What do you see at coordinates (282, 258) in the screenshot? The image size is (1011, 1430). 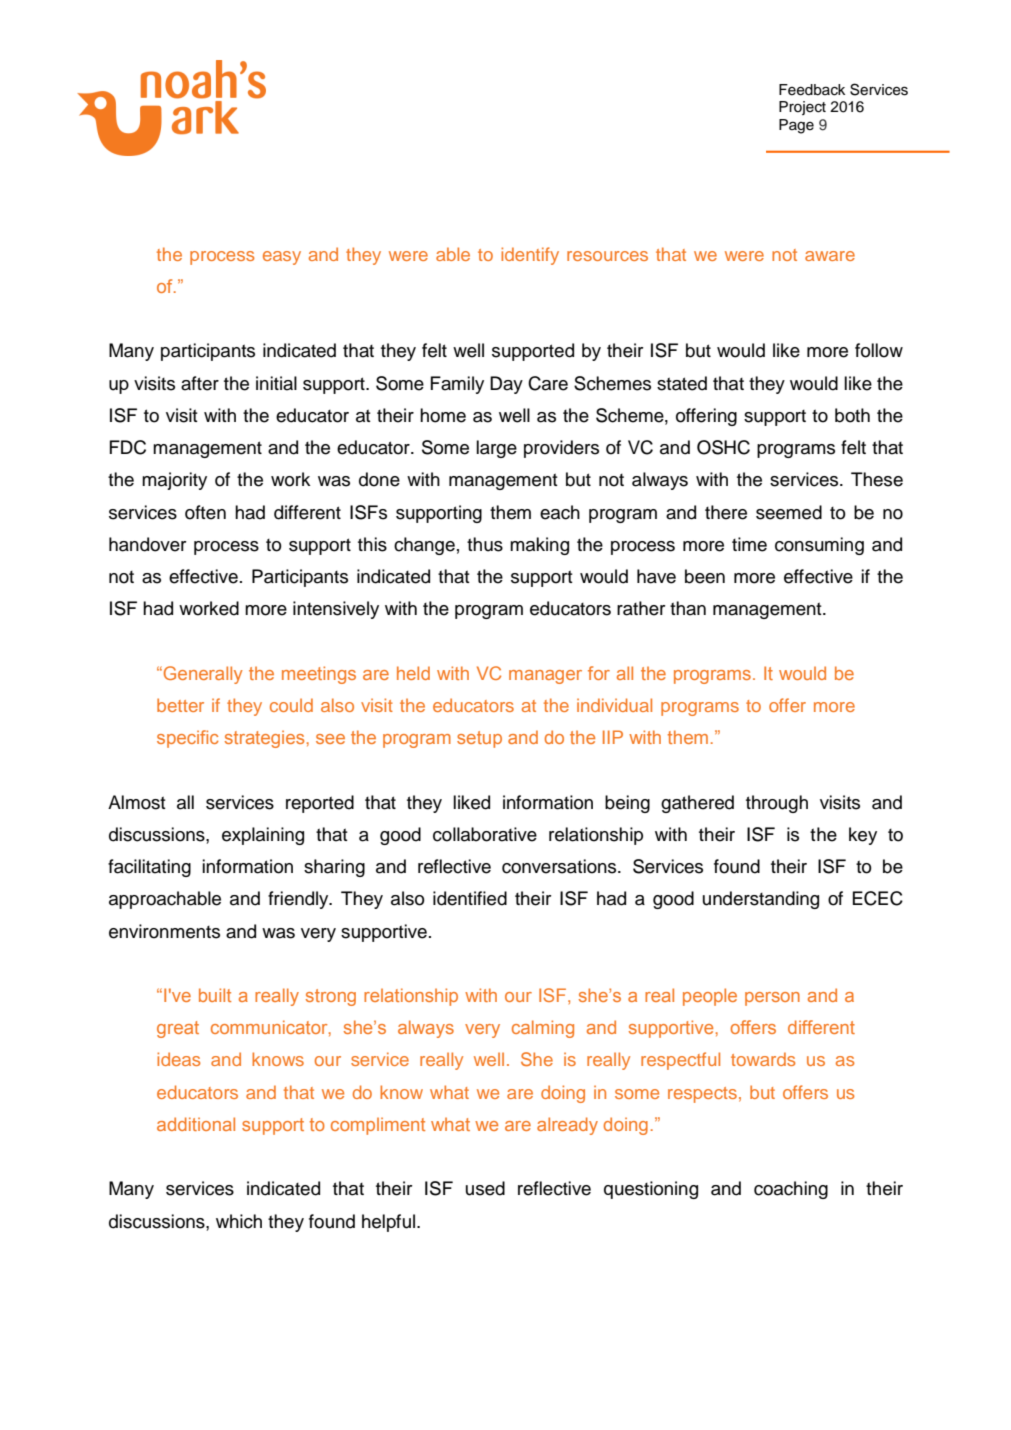 I see `easy` at bounding box center [282, 258].
